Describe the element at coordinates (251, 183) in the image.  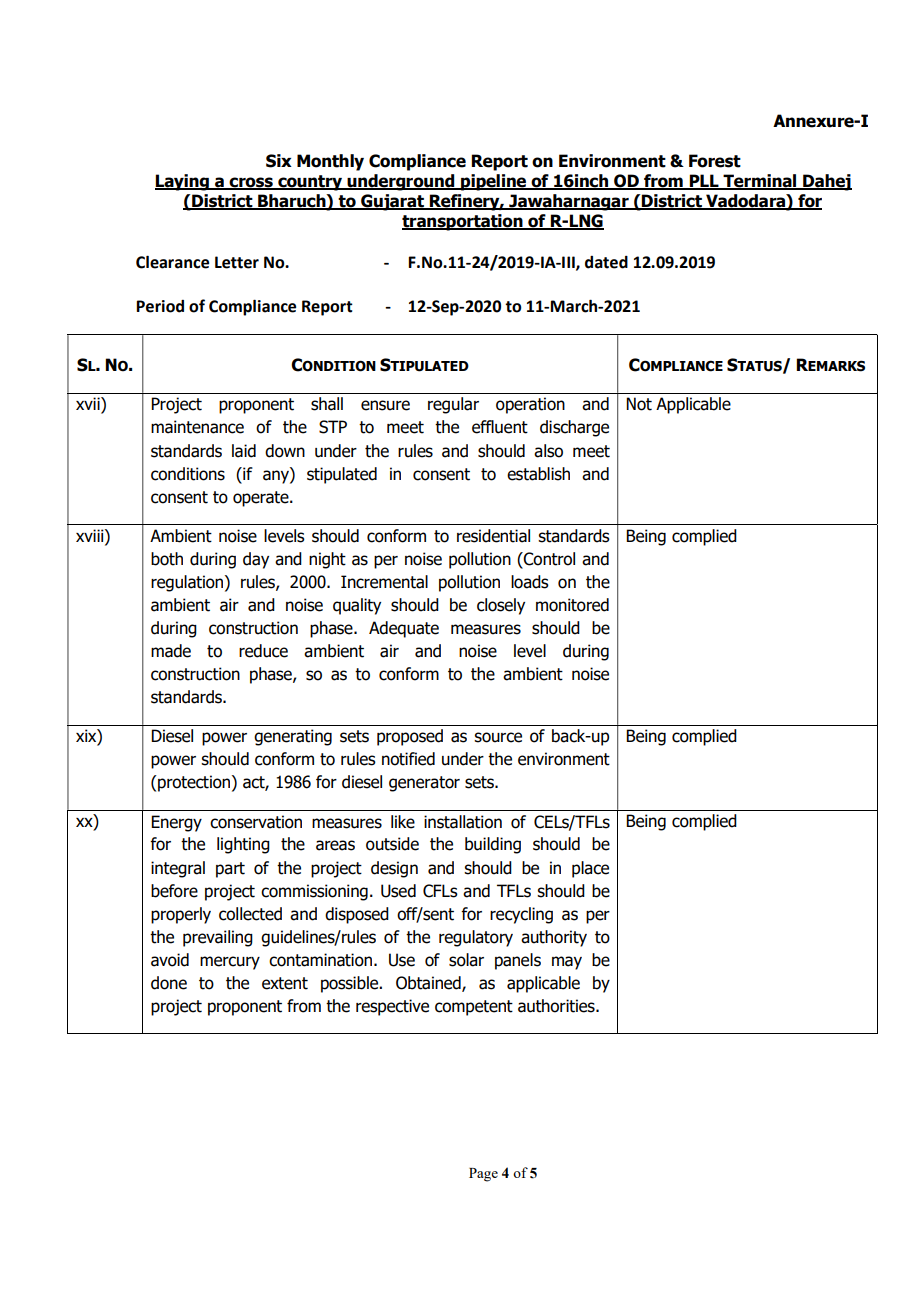
I see `cross` at that location.
